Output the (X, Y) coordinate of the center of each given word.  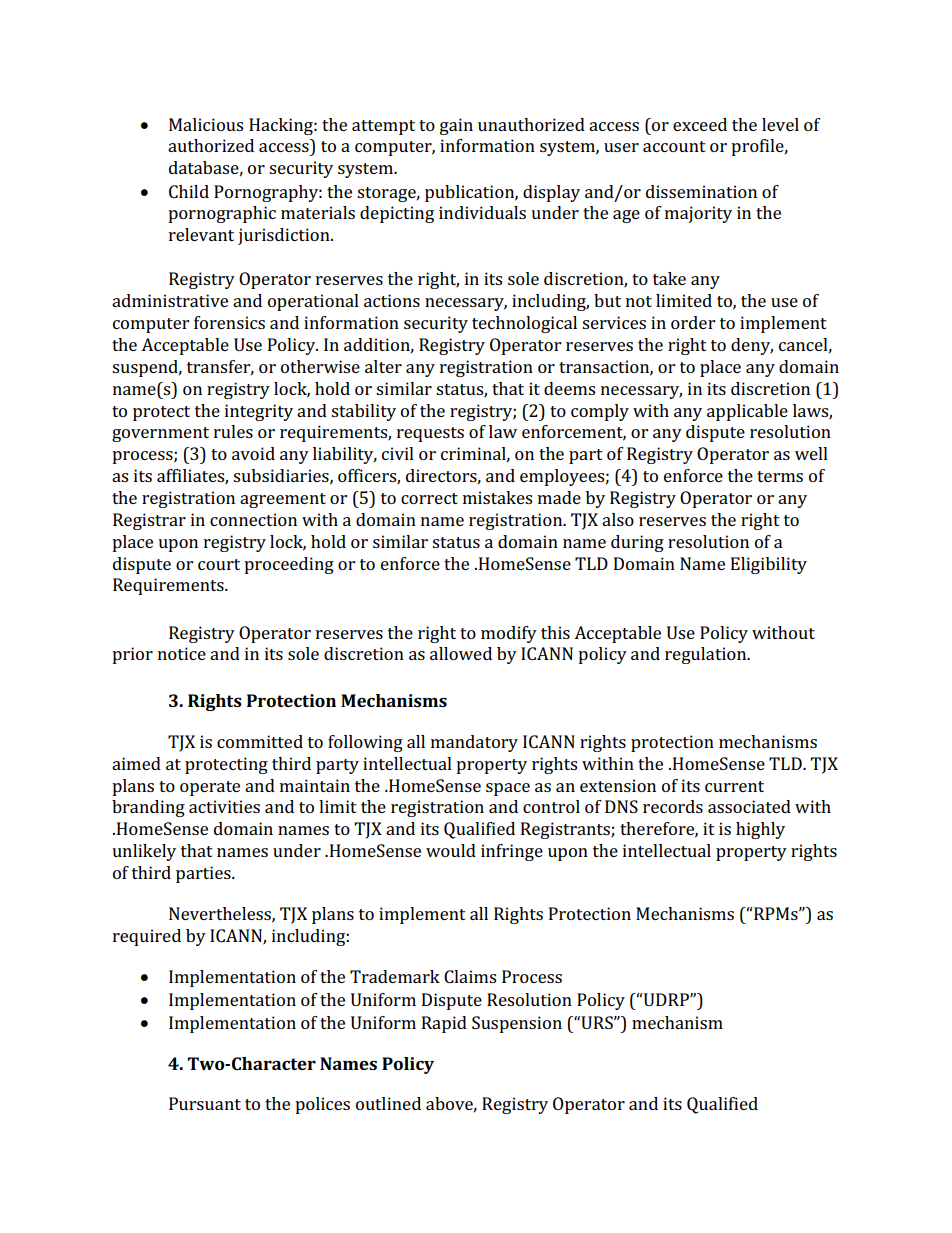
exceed (700, 124)
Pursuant (205, 1103)
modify (509, 634)
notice (182, 653)
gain (456, 126)
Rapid (444, 1024)
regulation (707, 655)
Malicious (206, 124)
